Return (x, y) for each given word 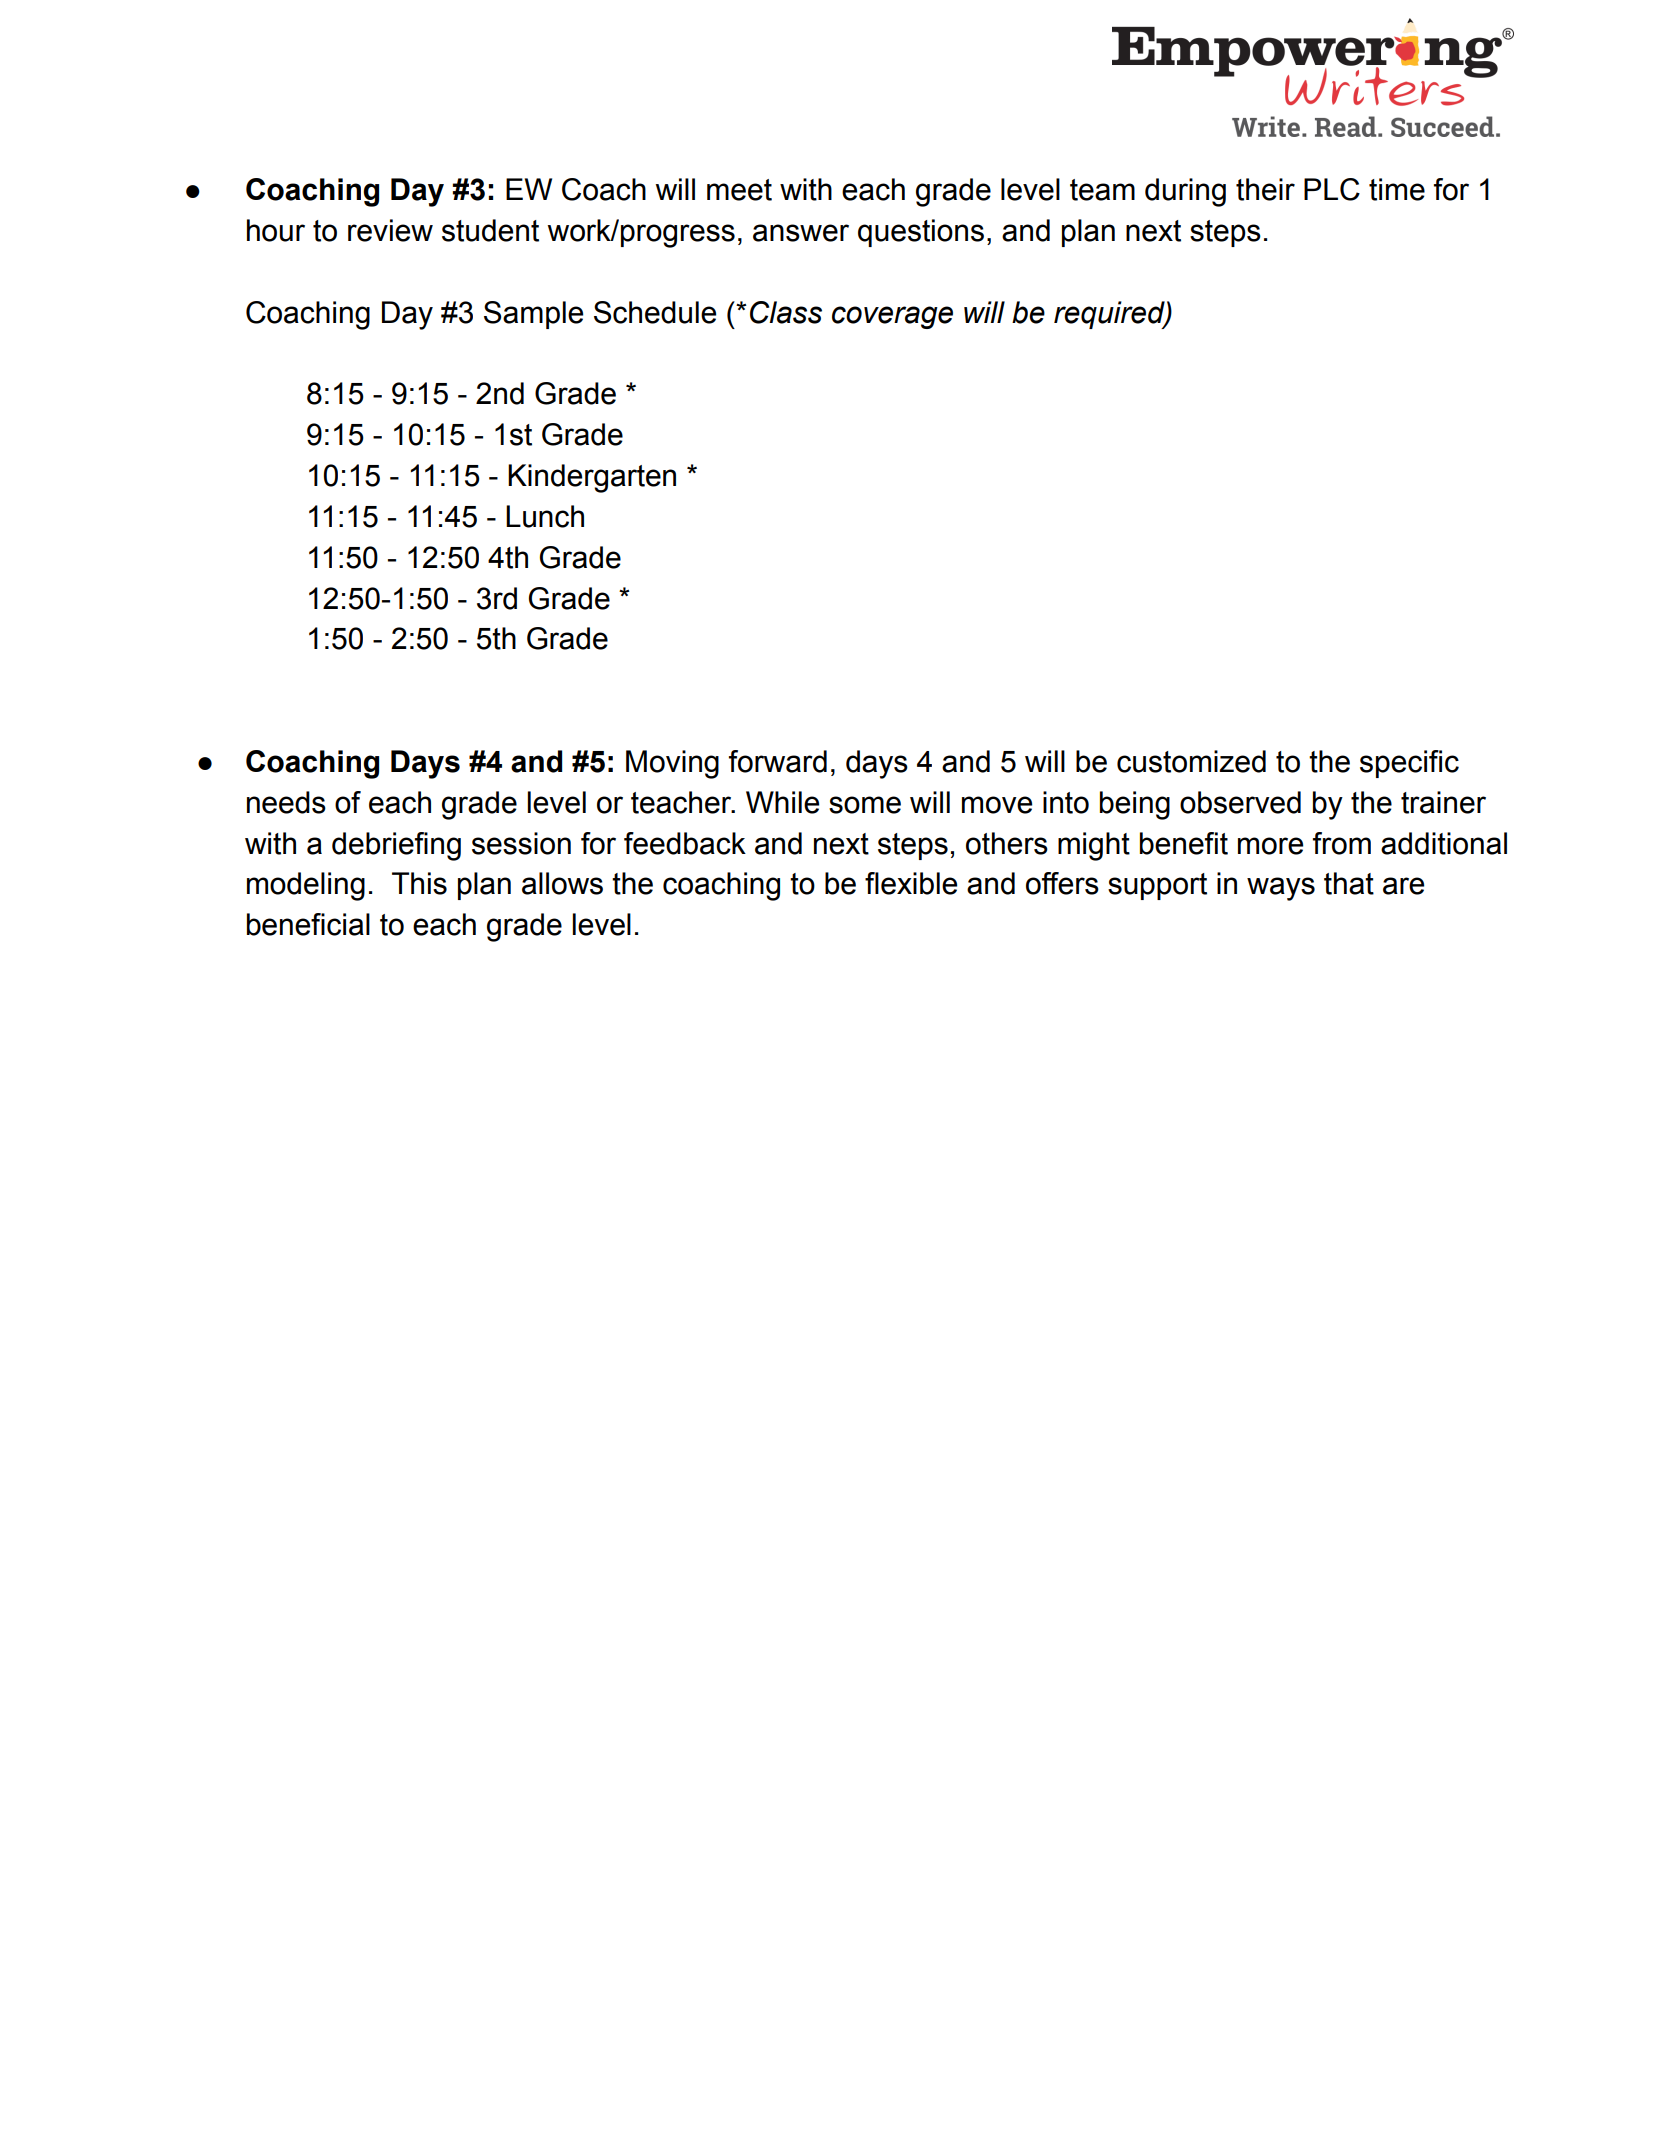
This (419, 883)
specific (1409, 764)
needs (286, 802)
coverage (892, 317)
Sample (533, 315)
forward (778, 761)
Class (786, 312)
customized (1191, 761)
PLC (1332, 189)
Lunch (545, 516)
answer (801, 233)
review (390, 230)
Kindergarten (592, 478)
